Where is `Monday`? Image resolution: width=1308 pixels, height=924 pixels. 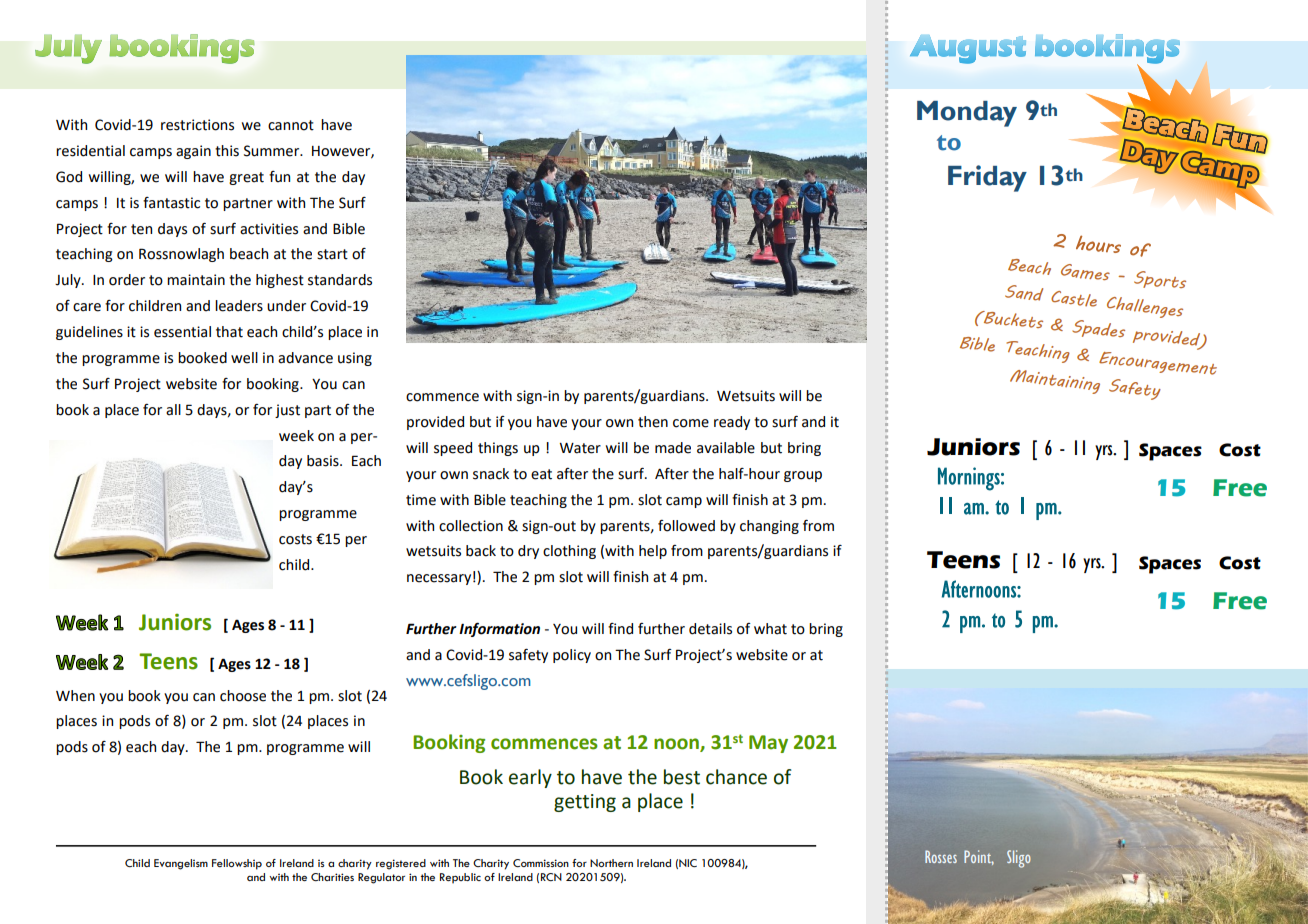 Monday is located at coordinates (967, 114).
